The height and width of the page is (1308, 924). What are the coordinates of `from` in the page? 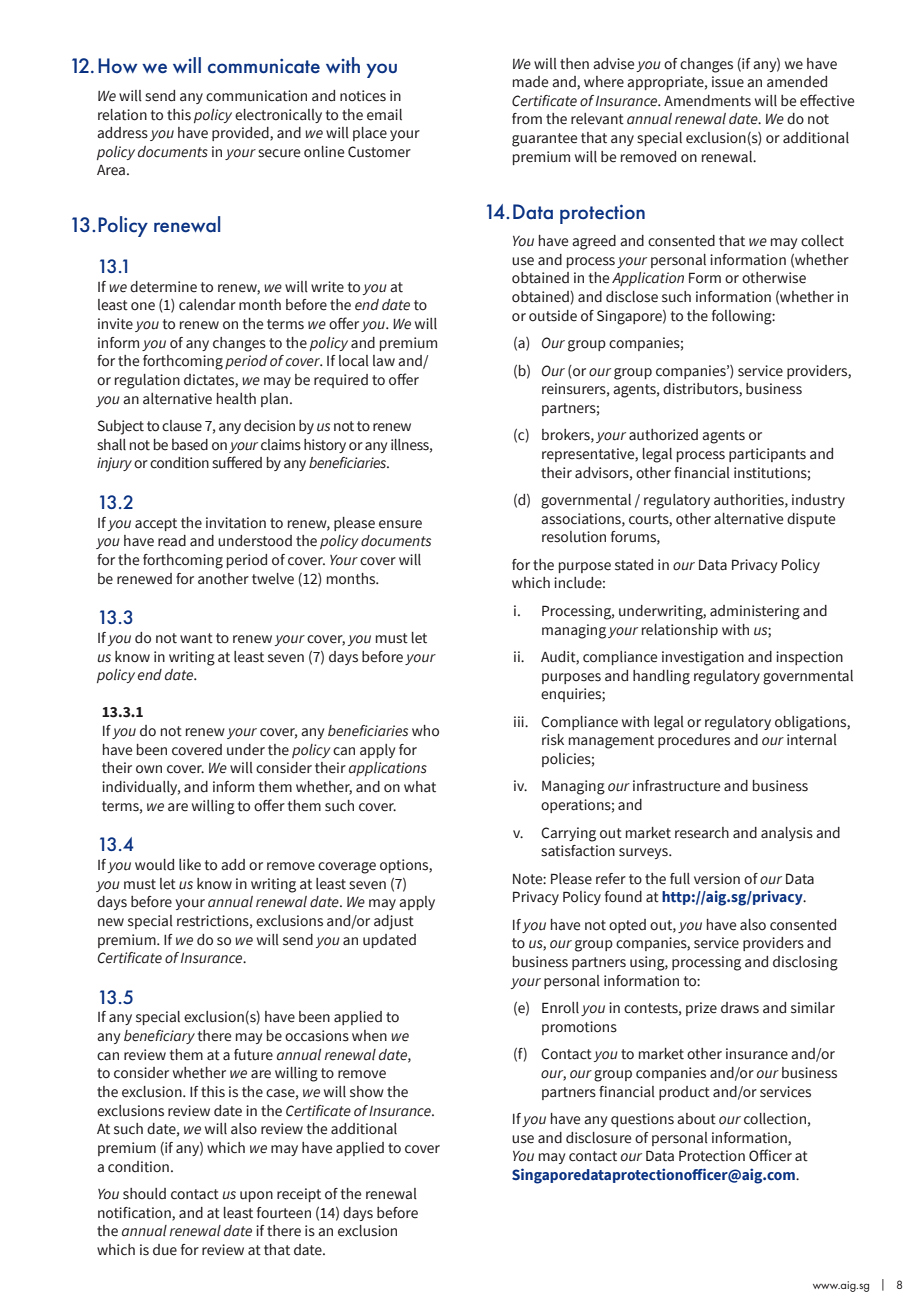 It's located at (527, 119).
